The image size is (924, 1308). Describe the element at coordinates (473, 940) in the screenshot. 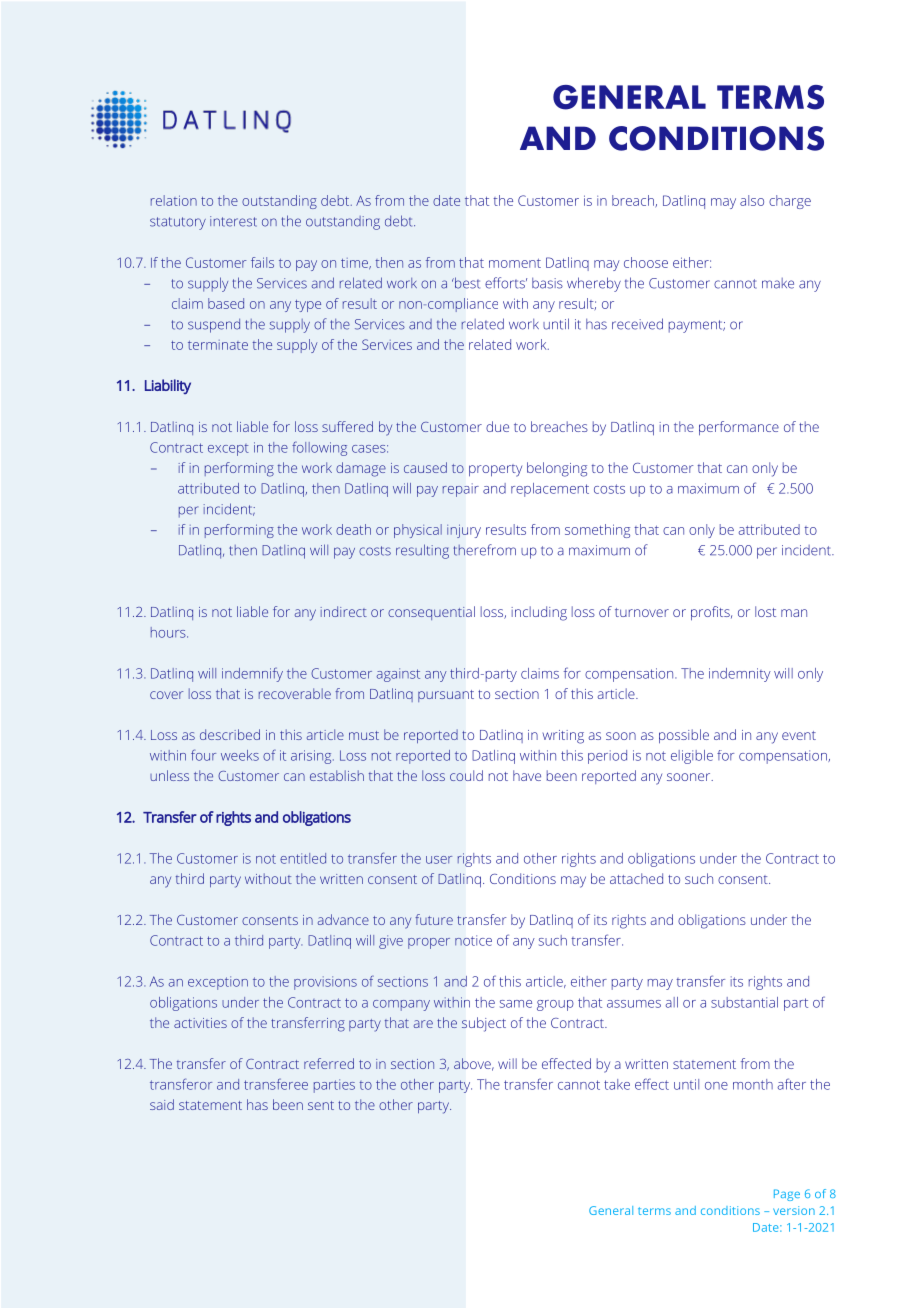

I see `notice` at that location.
